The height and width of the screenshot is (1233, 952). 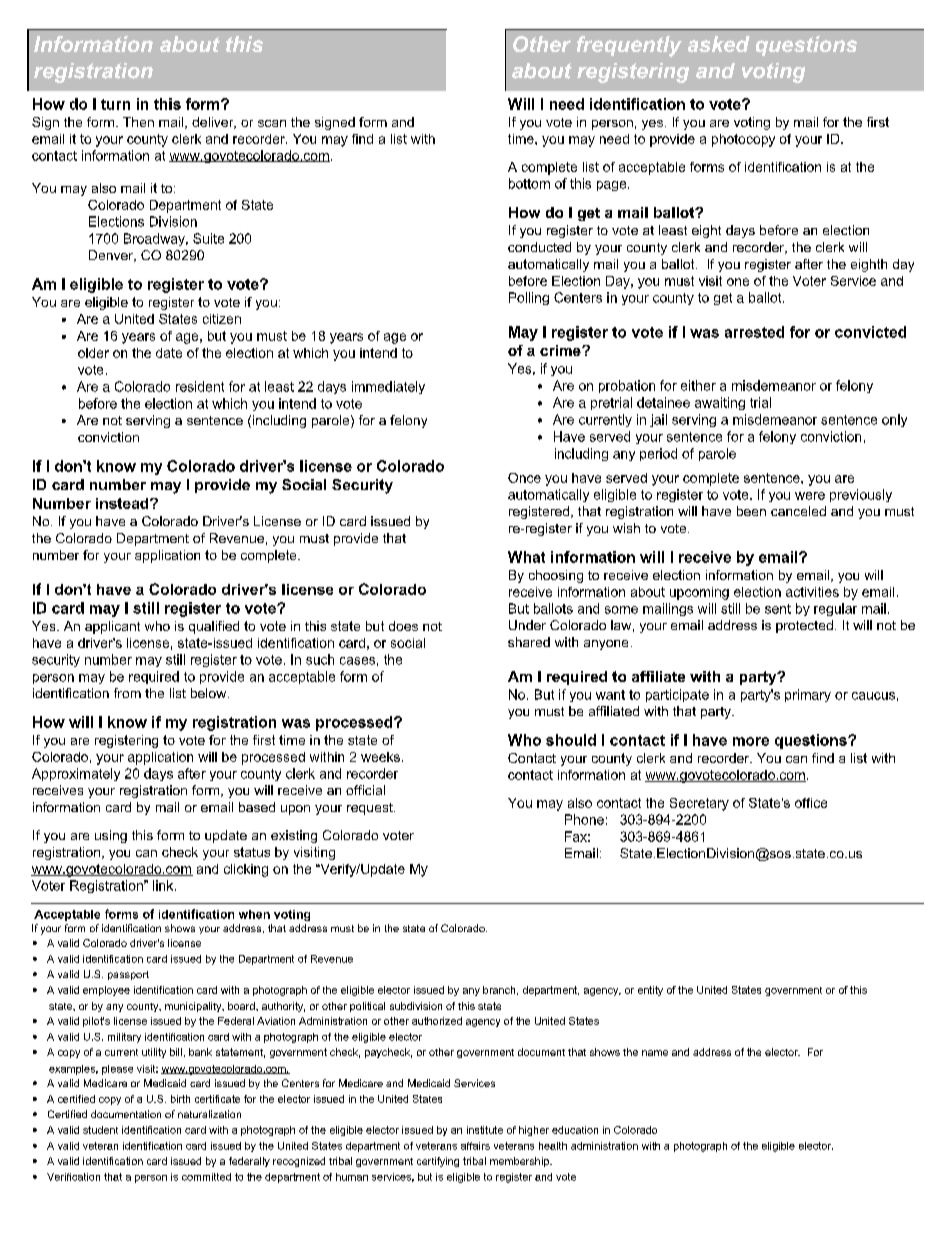 I want to click on Under, so click(x=527, y=625).
